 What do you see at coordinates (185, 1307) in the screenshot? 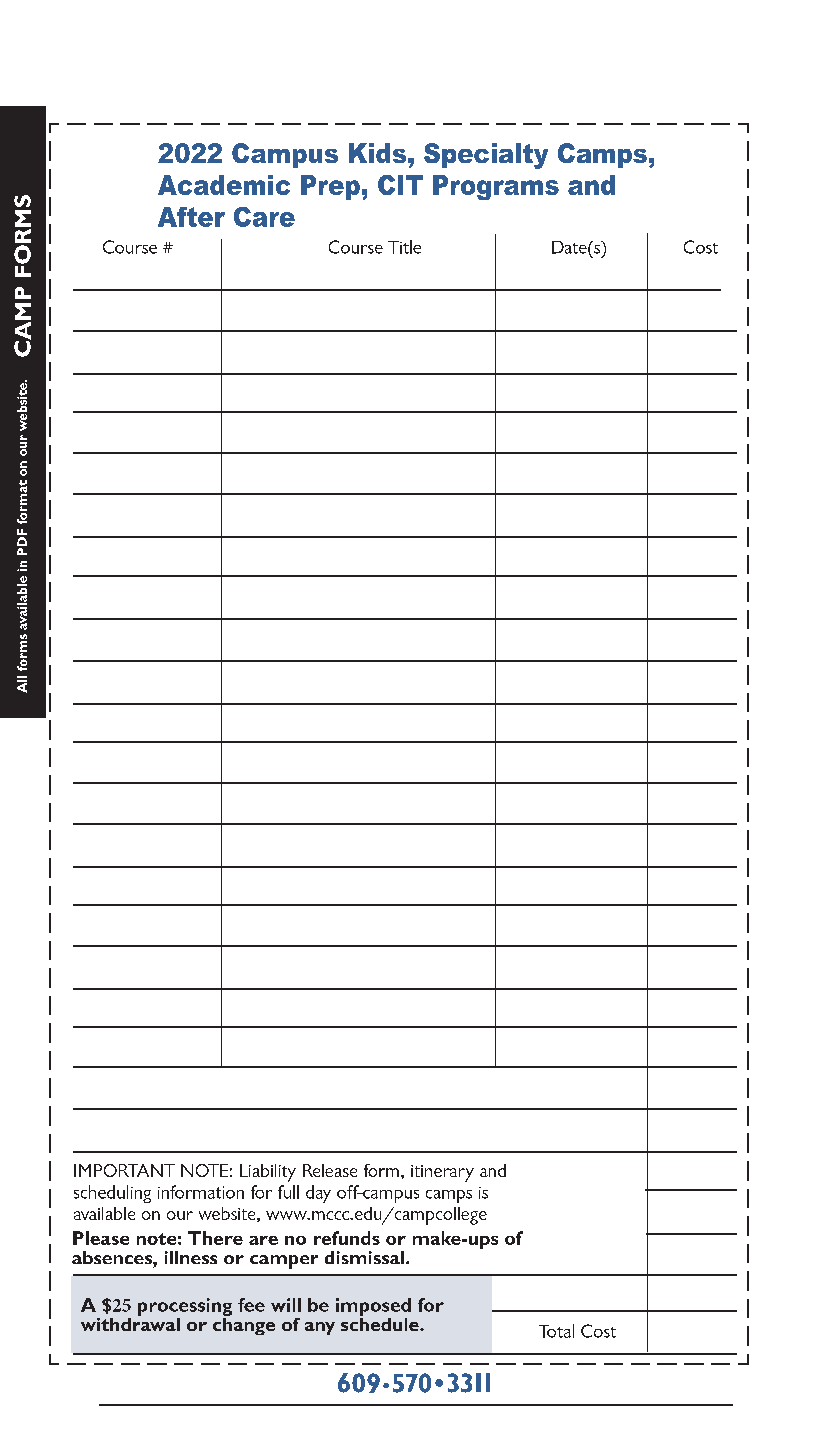
I see `processing` at bounding box center [185, 1307].
